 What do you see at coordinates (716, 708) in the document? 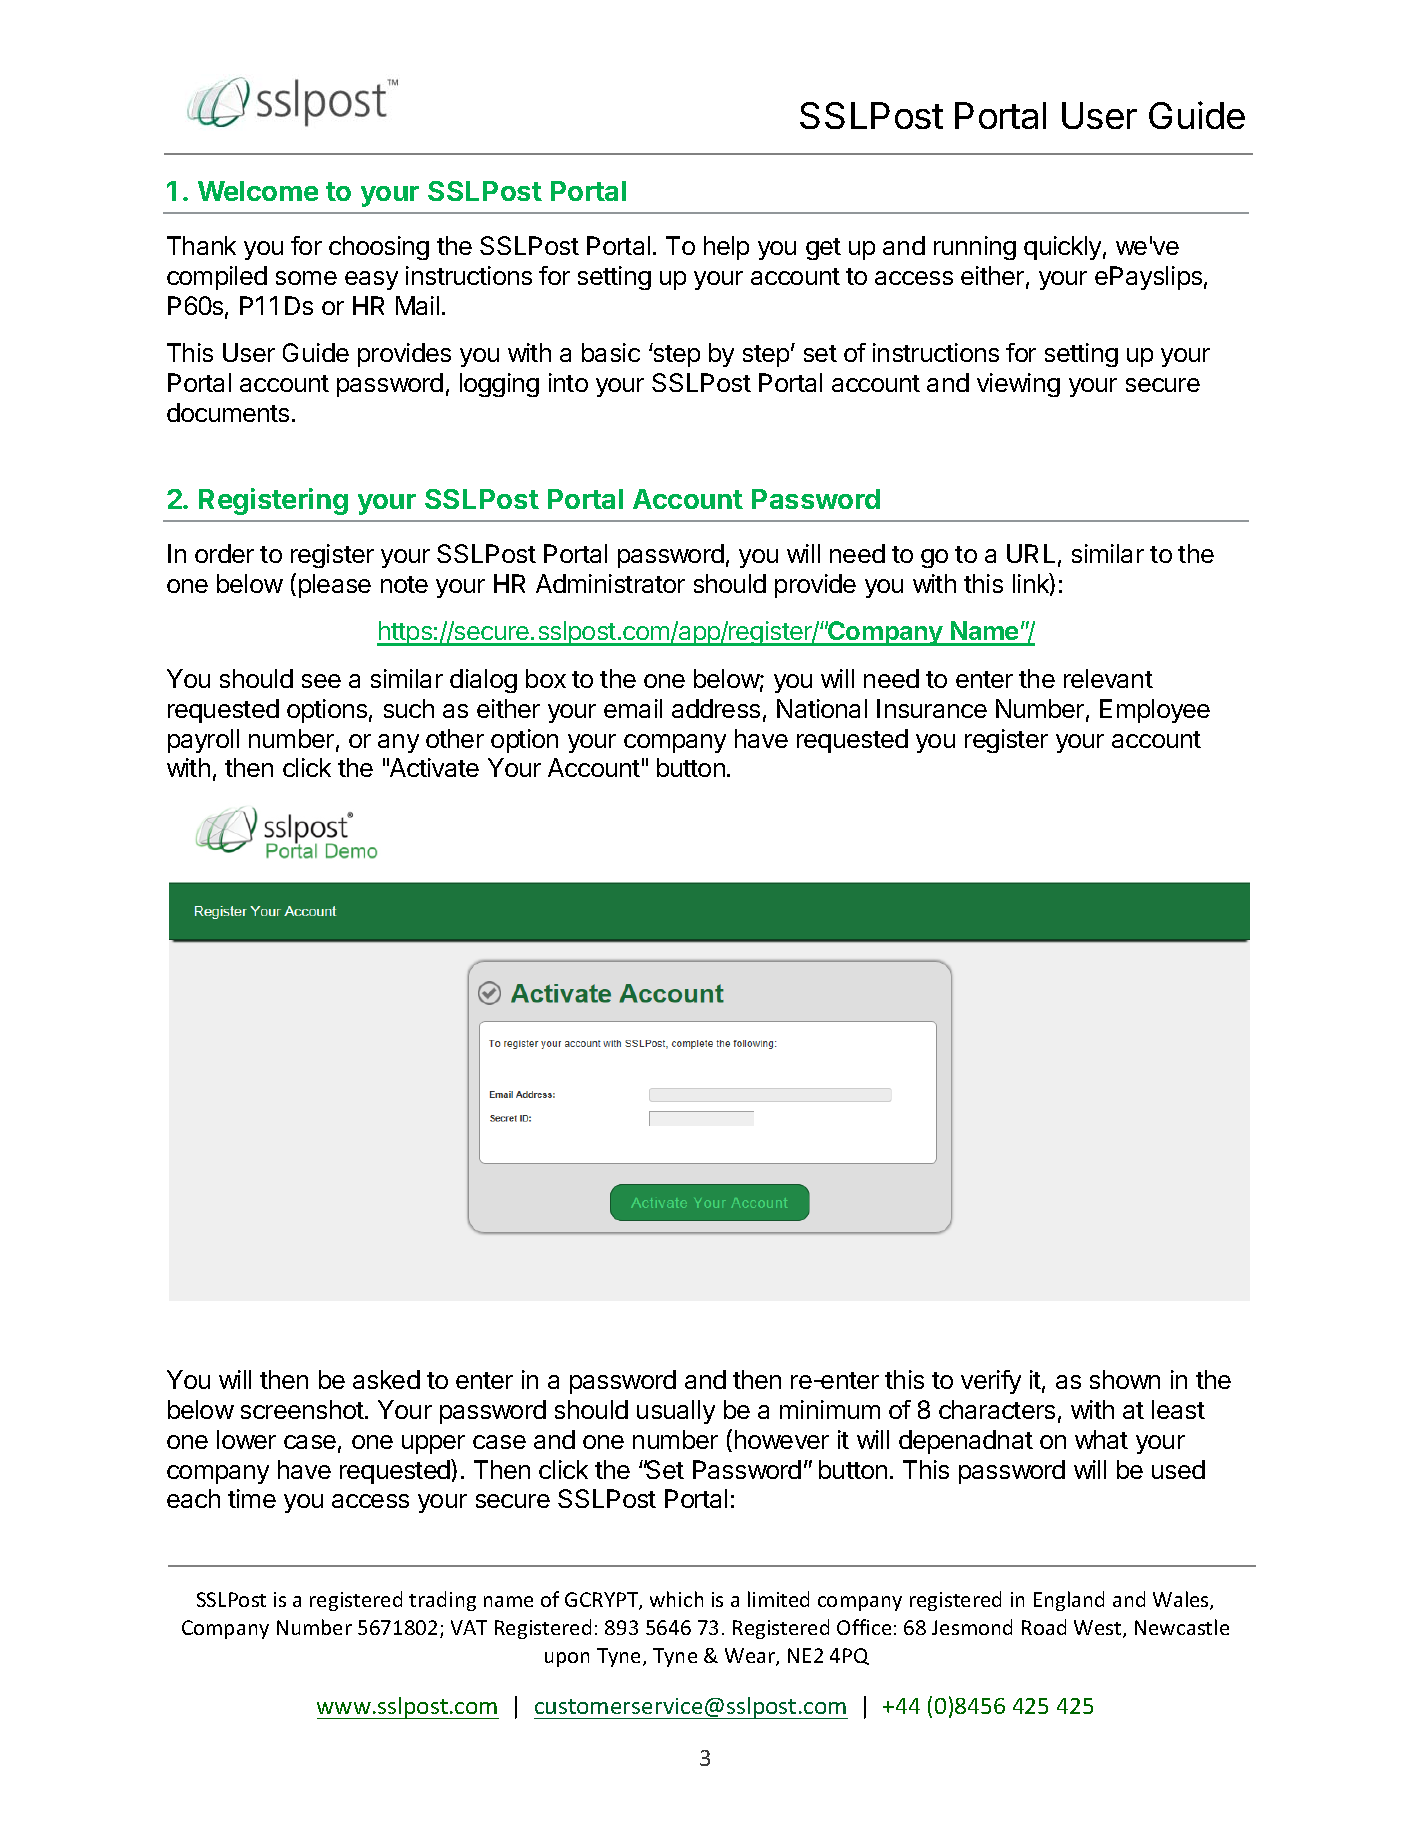
I see `address` at bounding box center [716, 708].
